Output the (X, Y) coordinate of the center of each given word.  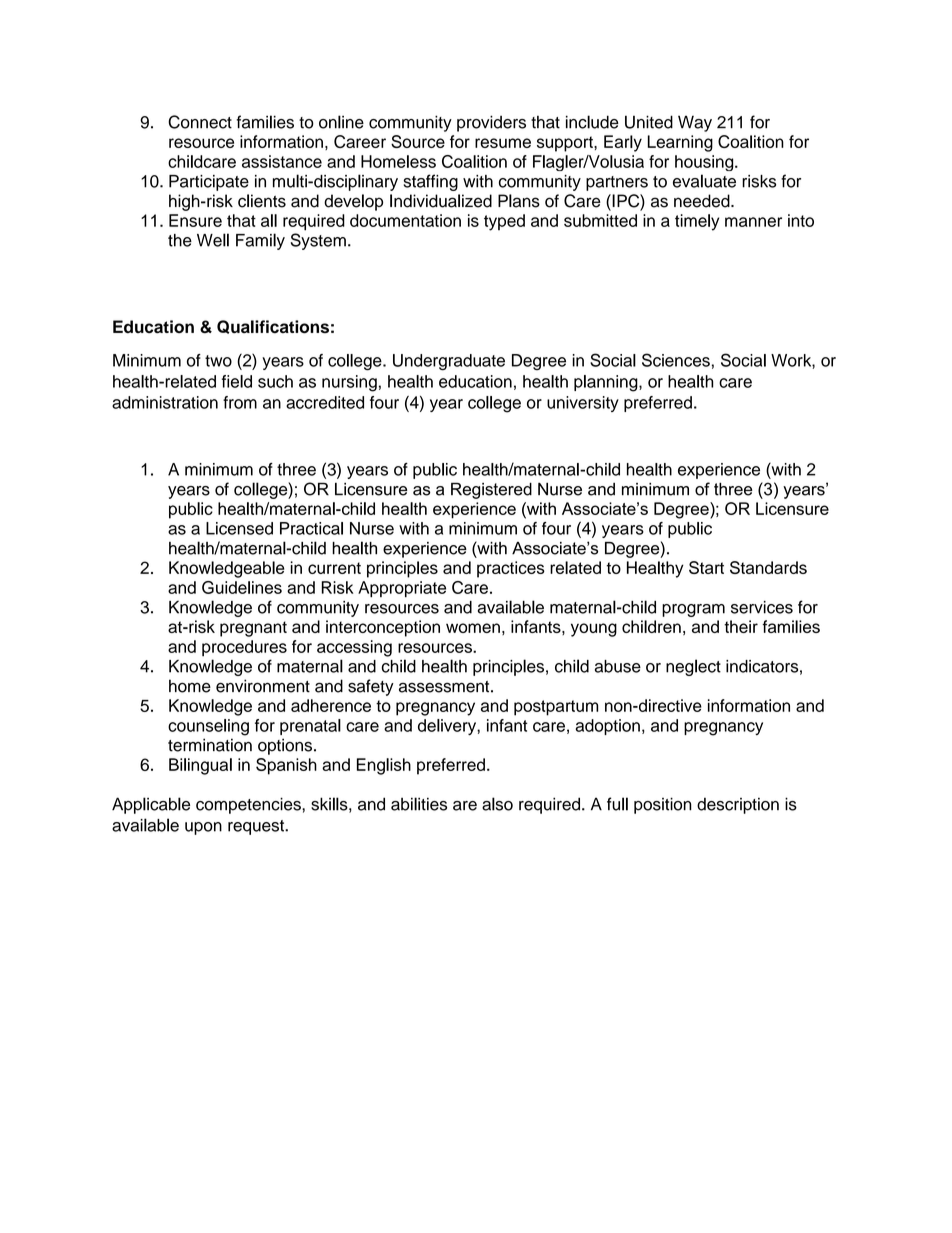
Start (706, 567)
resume (503, 143)
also (497, 804)
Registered (491, 490)
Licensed (239, 528)
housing (705, 163)
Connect (200, 122)
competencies (249, 805)
